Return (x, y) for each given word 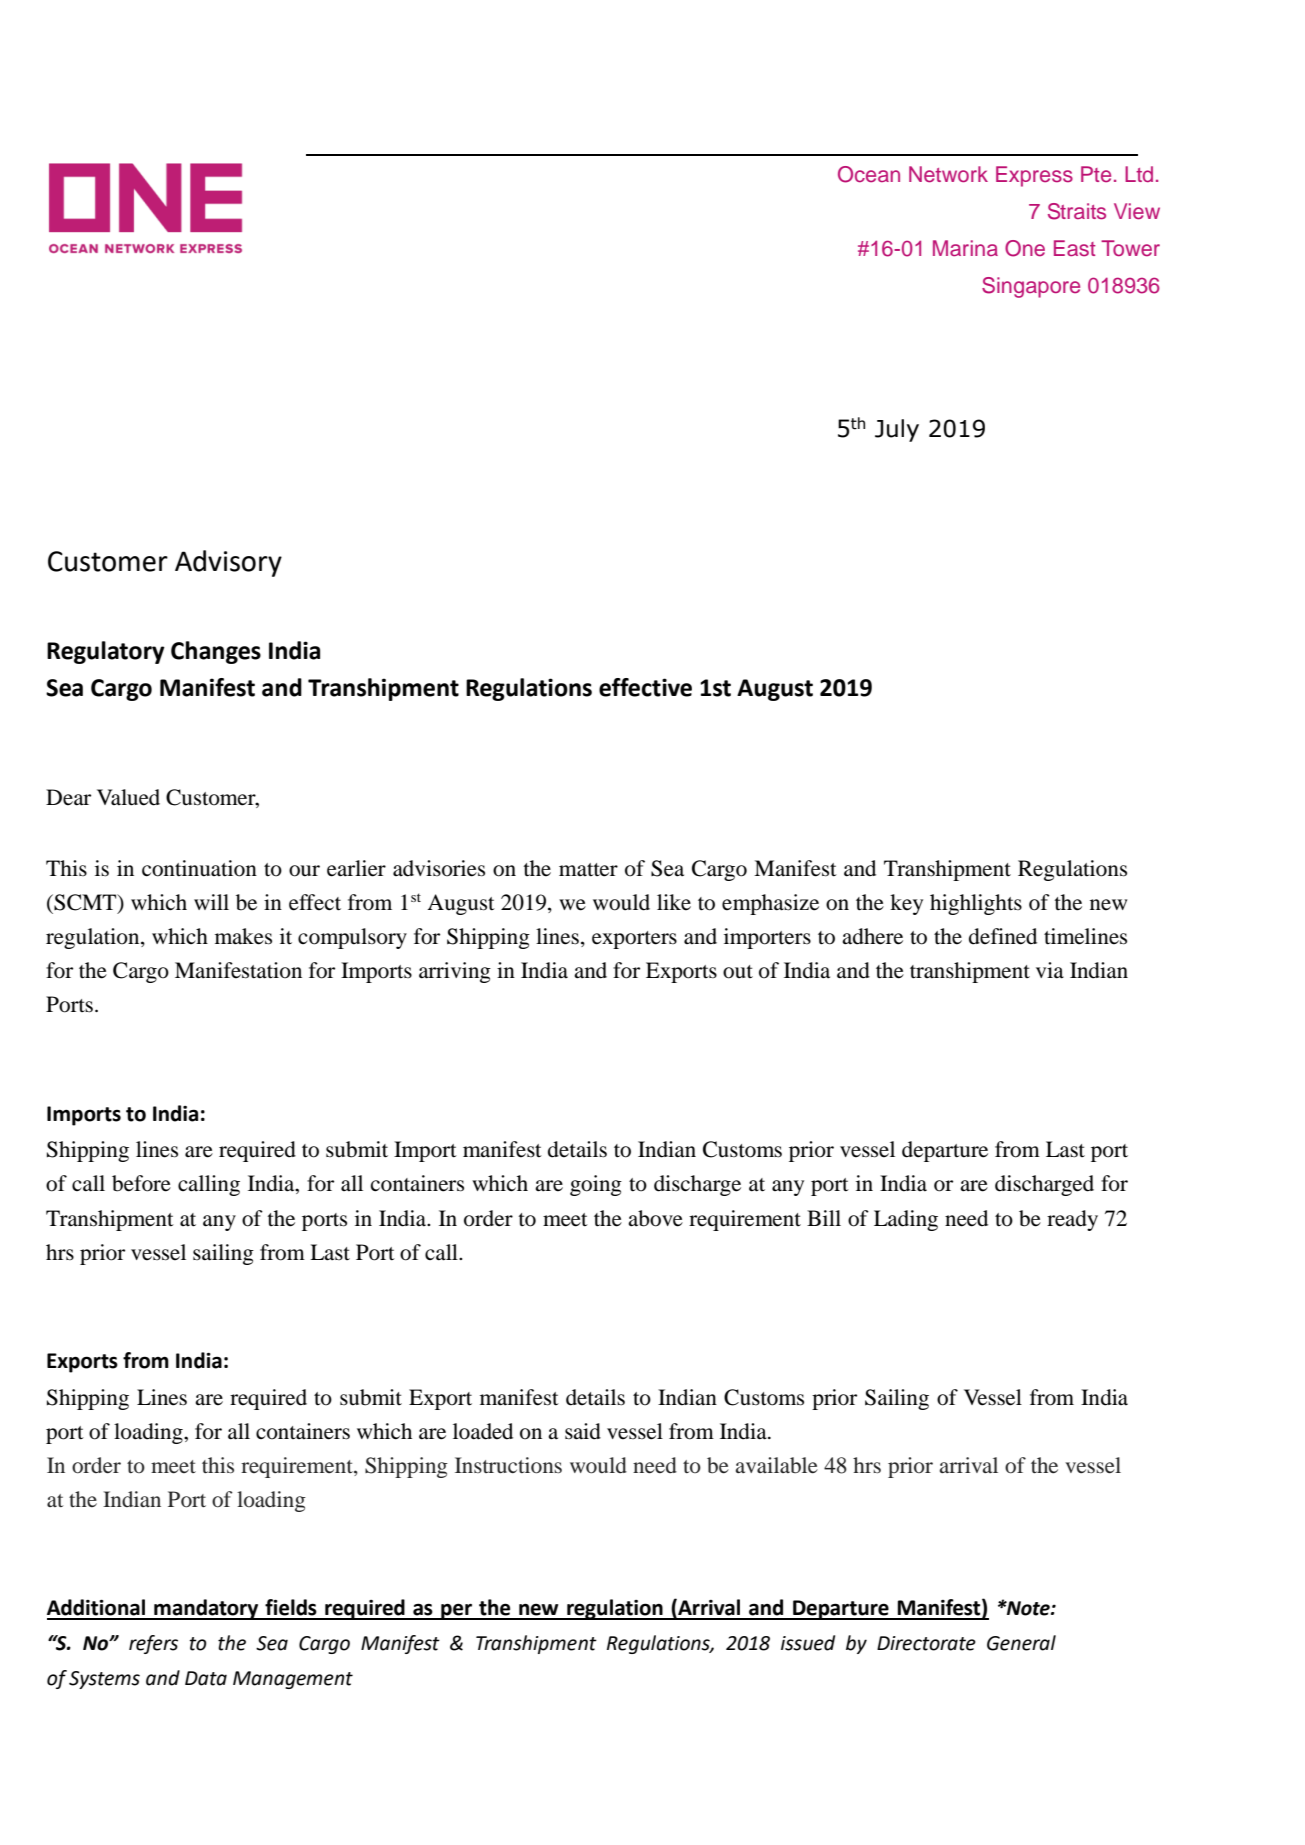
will (211, 902)
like (674, 902)
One (1025, 248)
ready (1072, 1220)
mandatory (206, 1609)
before (141, 1183)
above (655, 1218)
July (897, 430)
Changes (216, 652)
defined (1003, 936)
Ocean (869, 174)
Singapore (1031, 287)
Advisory (228, 563)
